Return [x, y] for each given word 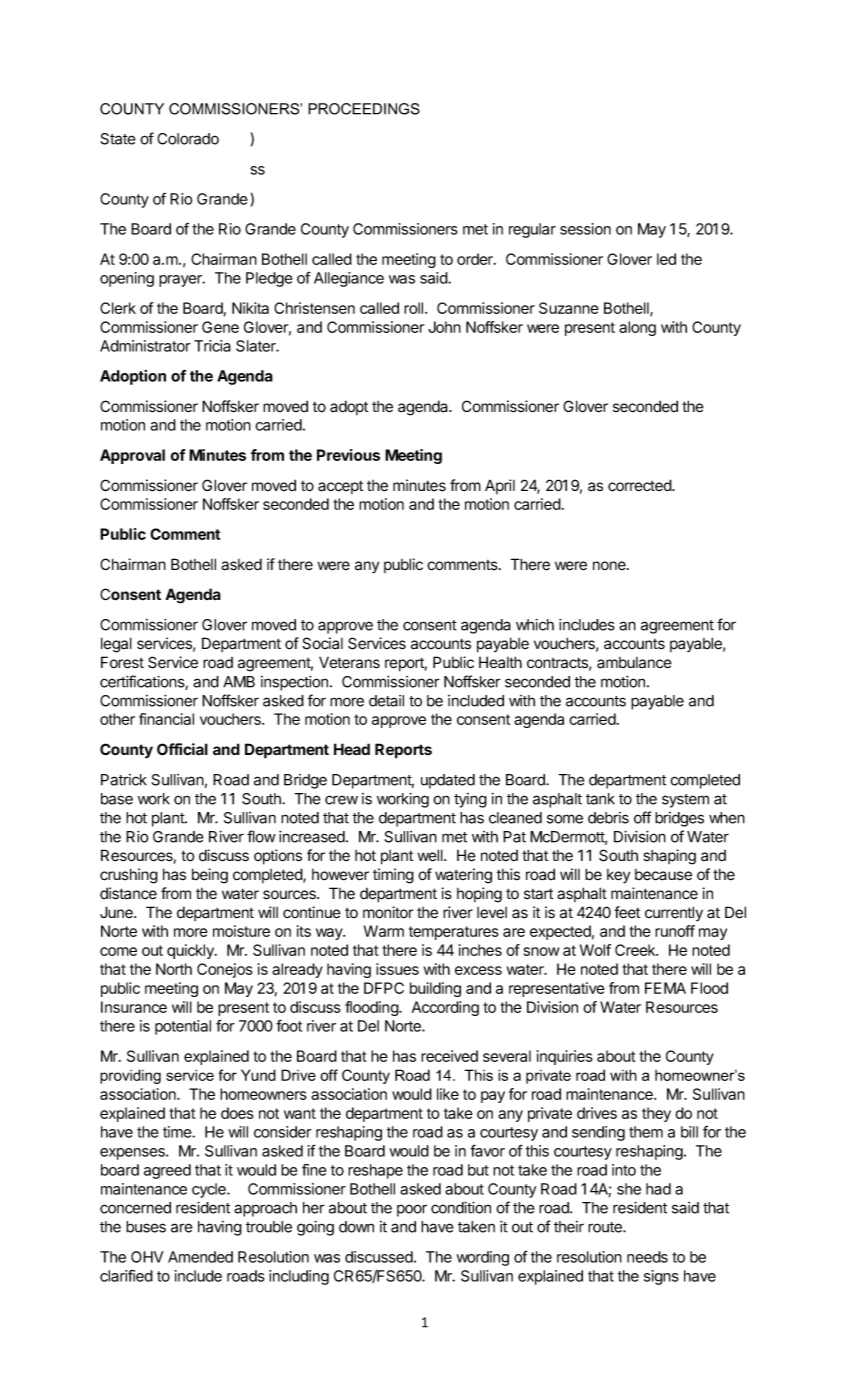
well [431, 855]
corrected [640, 485]
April [500, 486]
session [585, 229]
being [210, 876]
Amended [200, 1257]
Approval [132, 456]
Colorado [188, 139]
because [663, 875]
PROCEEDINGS [364, 109]
